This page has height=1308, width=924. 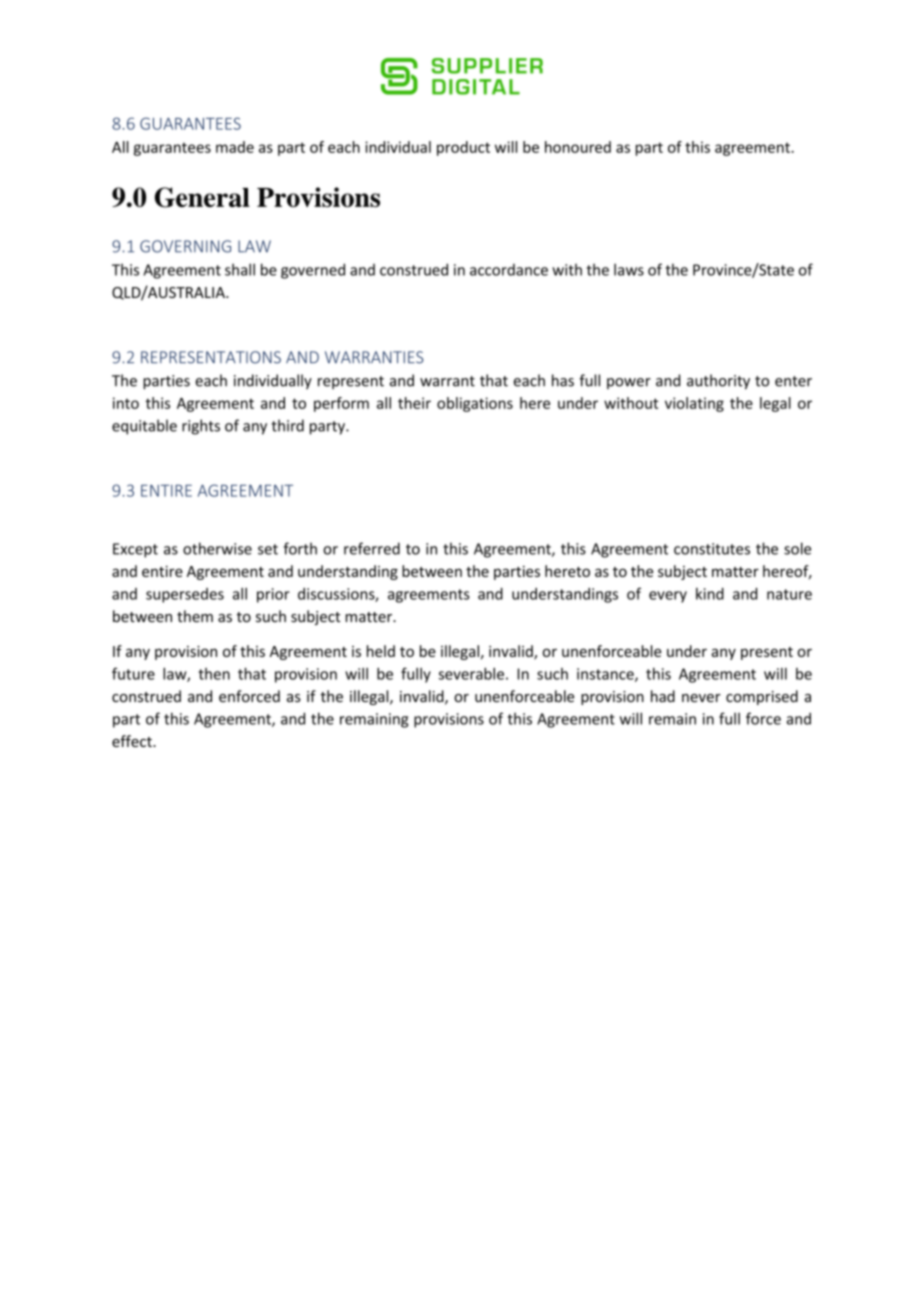 I want to click on kind, so click(x=710, y=594).
